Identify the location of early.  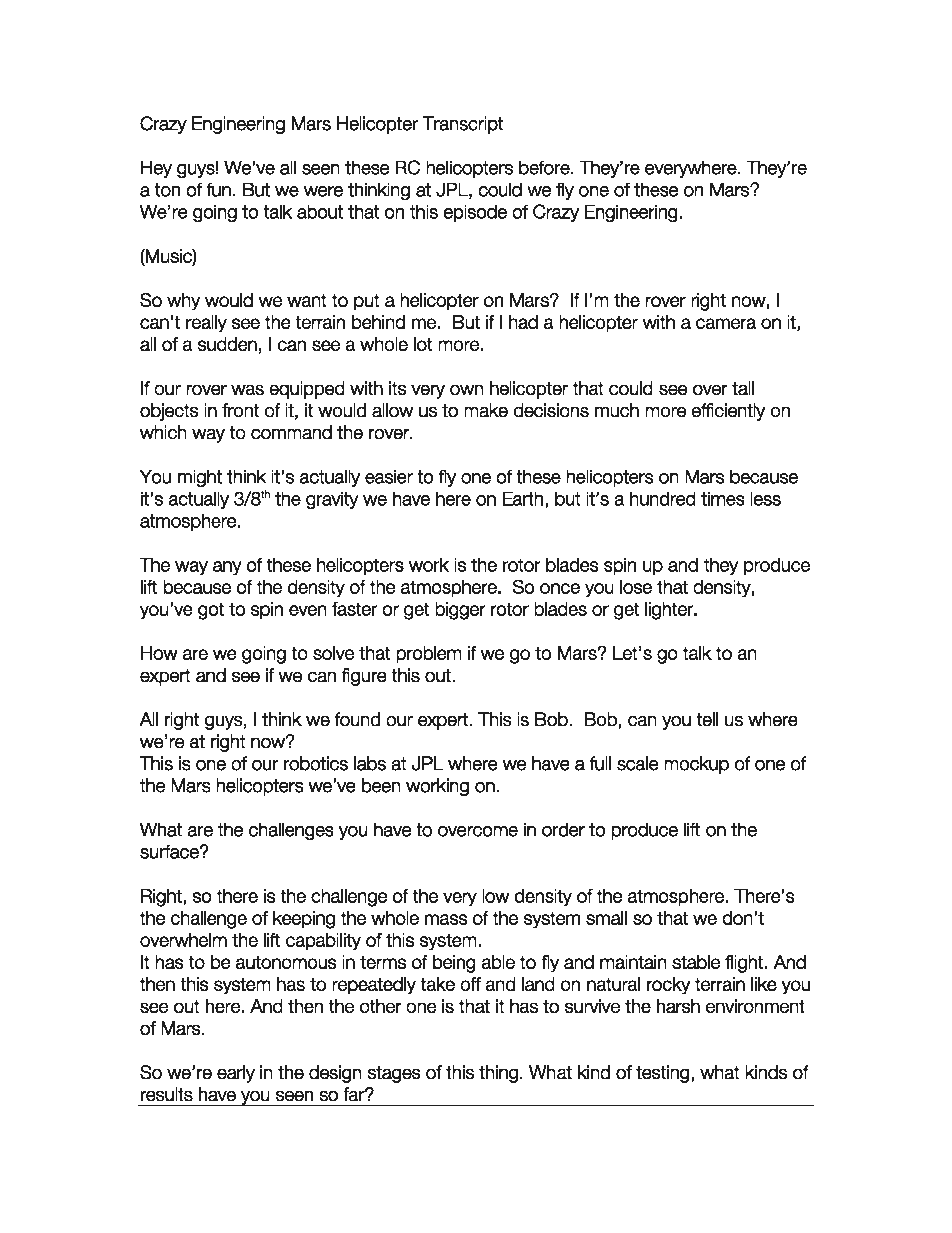
(236, 1074).
